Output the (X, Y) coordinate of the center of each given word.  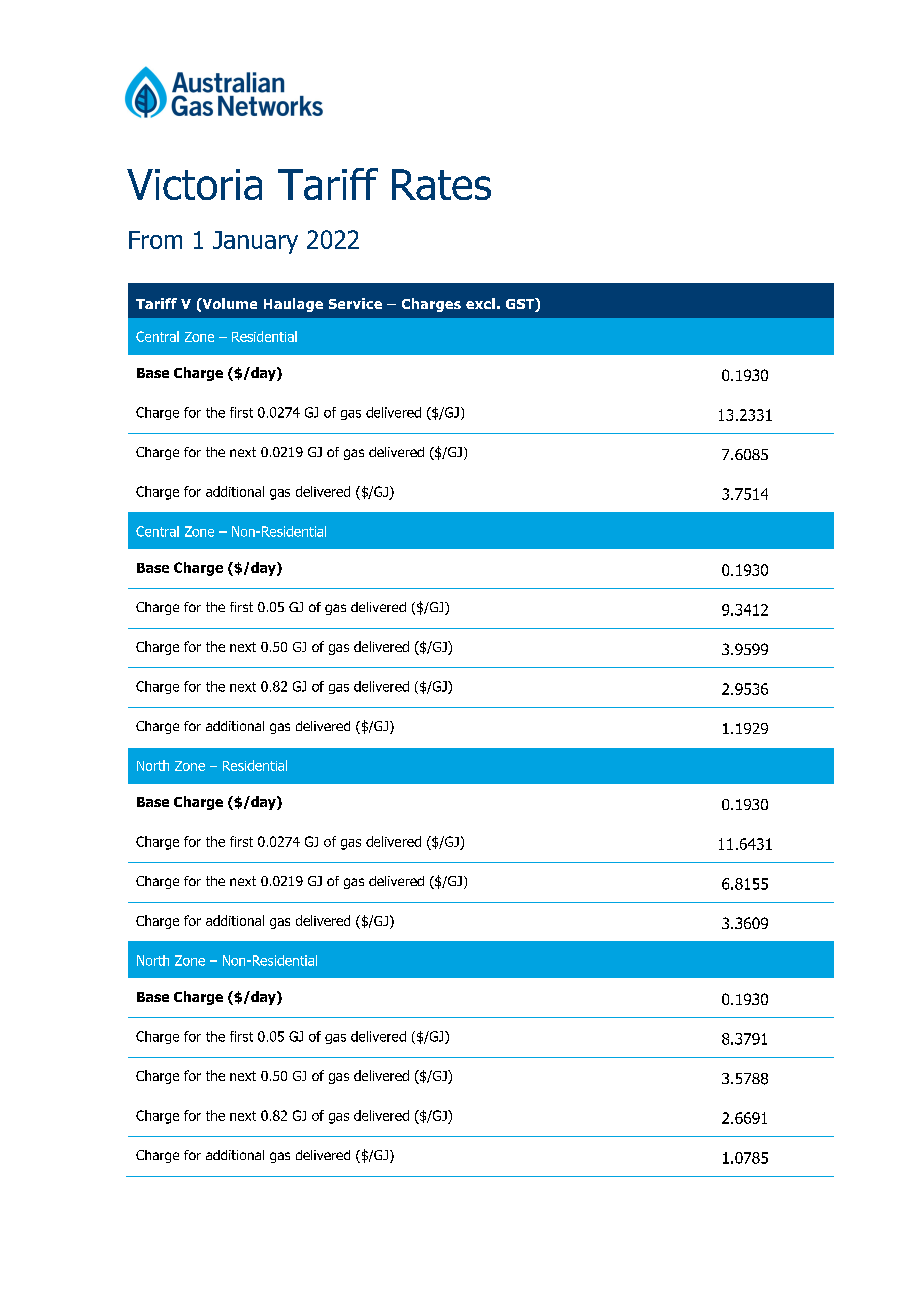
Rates (441, 184)
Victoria (194, 184)
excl (480, 303)
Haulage (293, 305)
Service (355, 303)
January (255, 242)
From (155, 240)
